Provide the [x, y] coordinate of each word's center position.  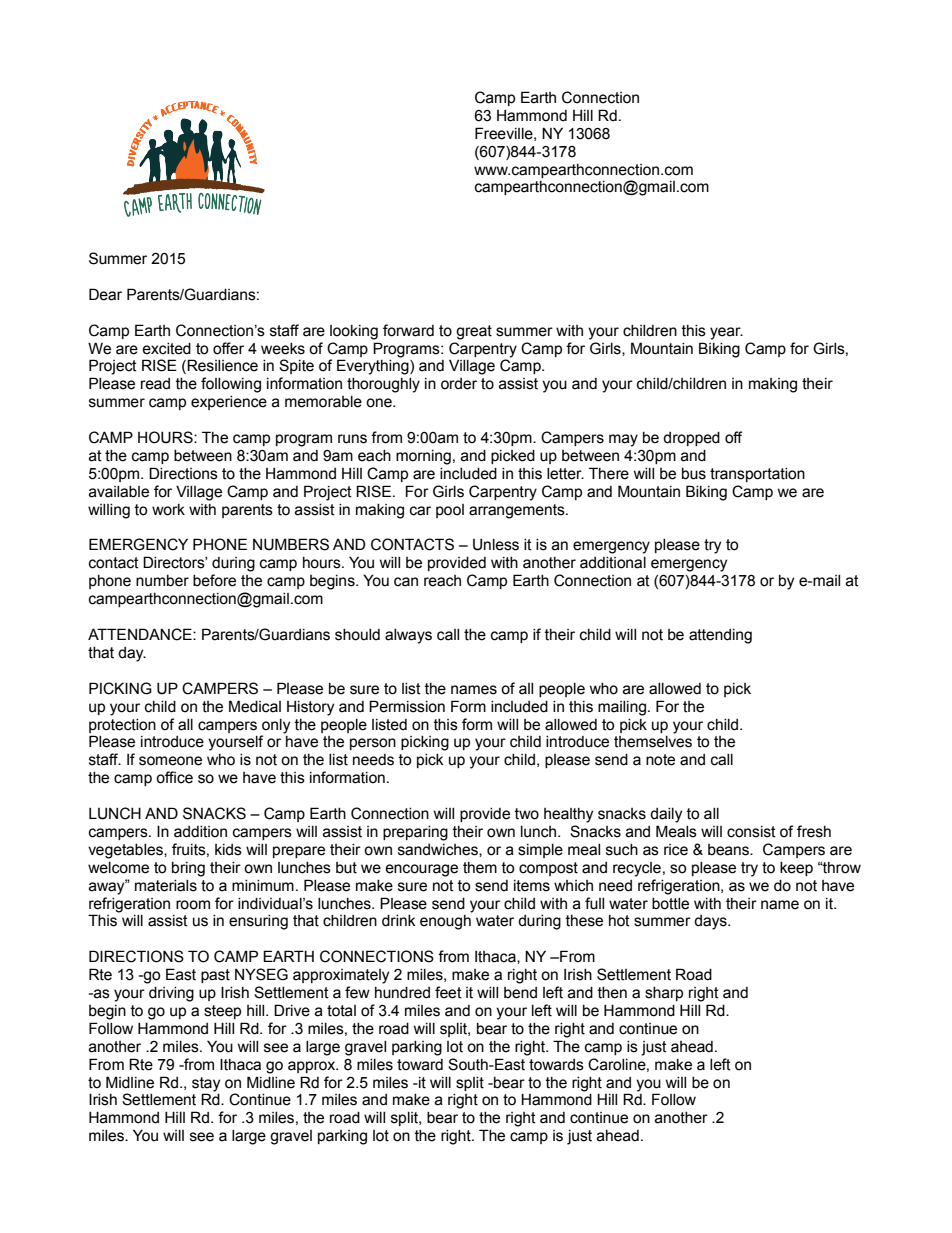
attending [720, 636]
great [474, 332]
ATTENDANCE [141, 634]
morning [423, 457]
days [711, 922]
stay [206, 1084]
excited [166, 349]
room [193, 905]
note [660, 760]
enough [445, 922]
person [373, 744]
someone [170, 761]
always [408, 636]
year [726, 333]
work [168, 510]
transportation [757, 475]
